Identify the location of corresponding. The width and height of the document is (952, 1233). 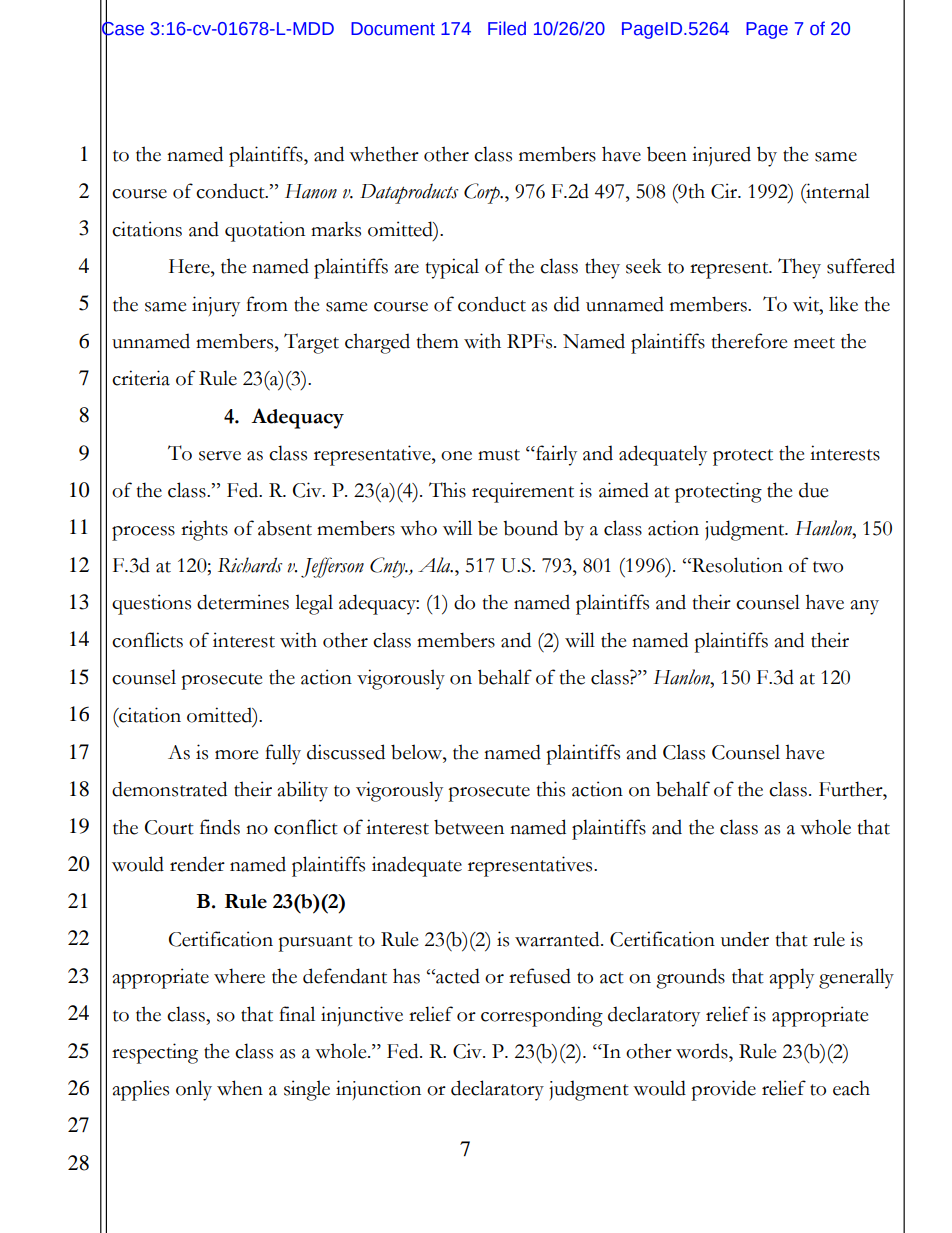
(542, 1016).
